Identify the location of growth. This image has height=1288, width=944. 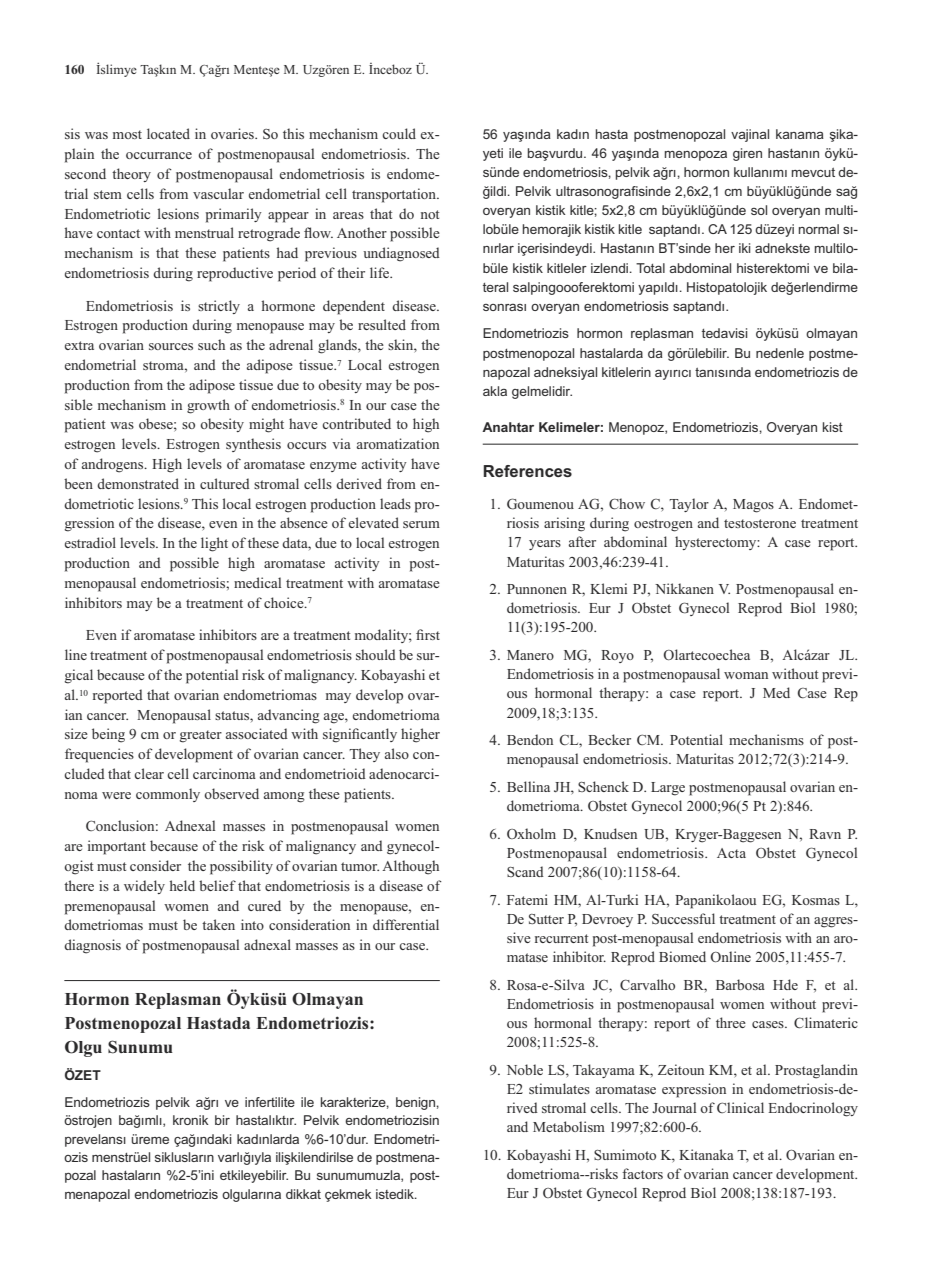
(208, 406).
